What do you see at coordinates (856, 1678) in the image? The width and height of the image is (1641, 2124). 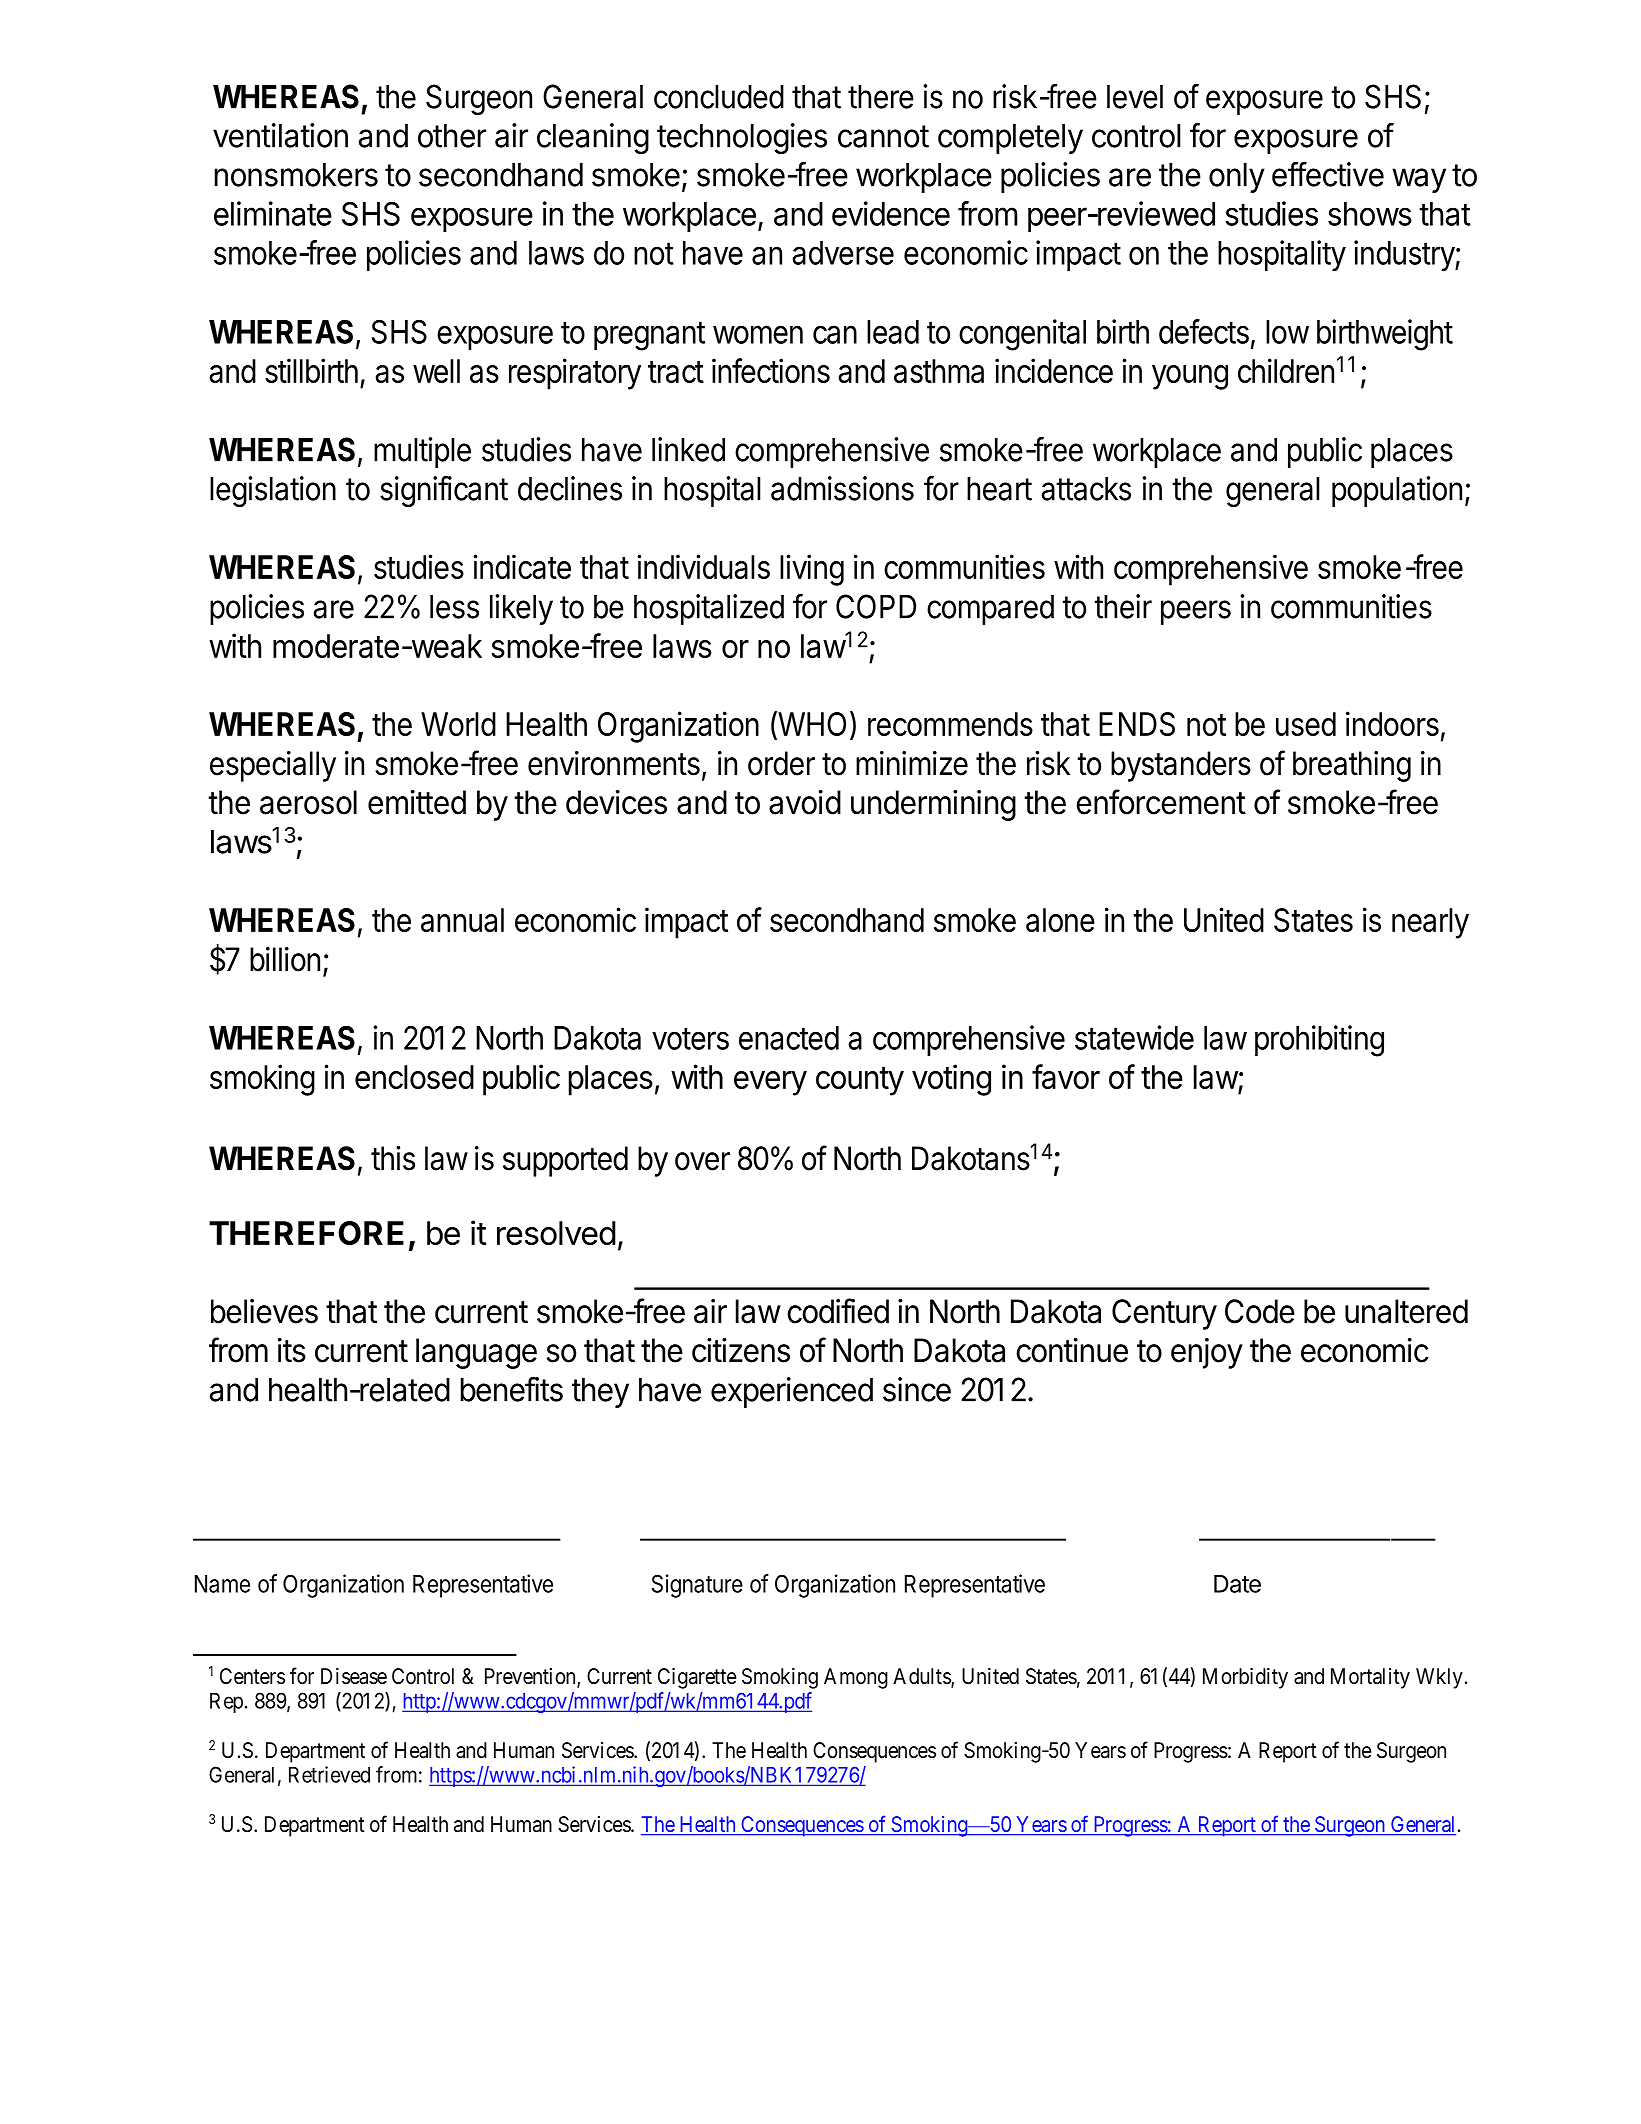 I see `Among` at bounding box center [856, 1678].
